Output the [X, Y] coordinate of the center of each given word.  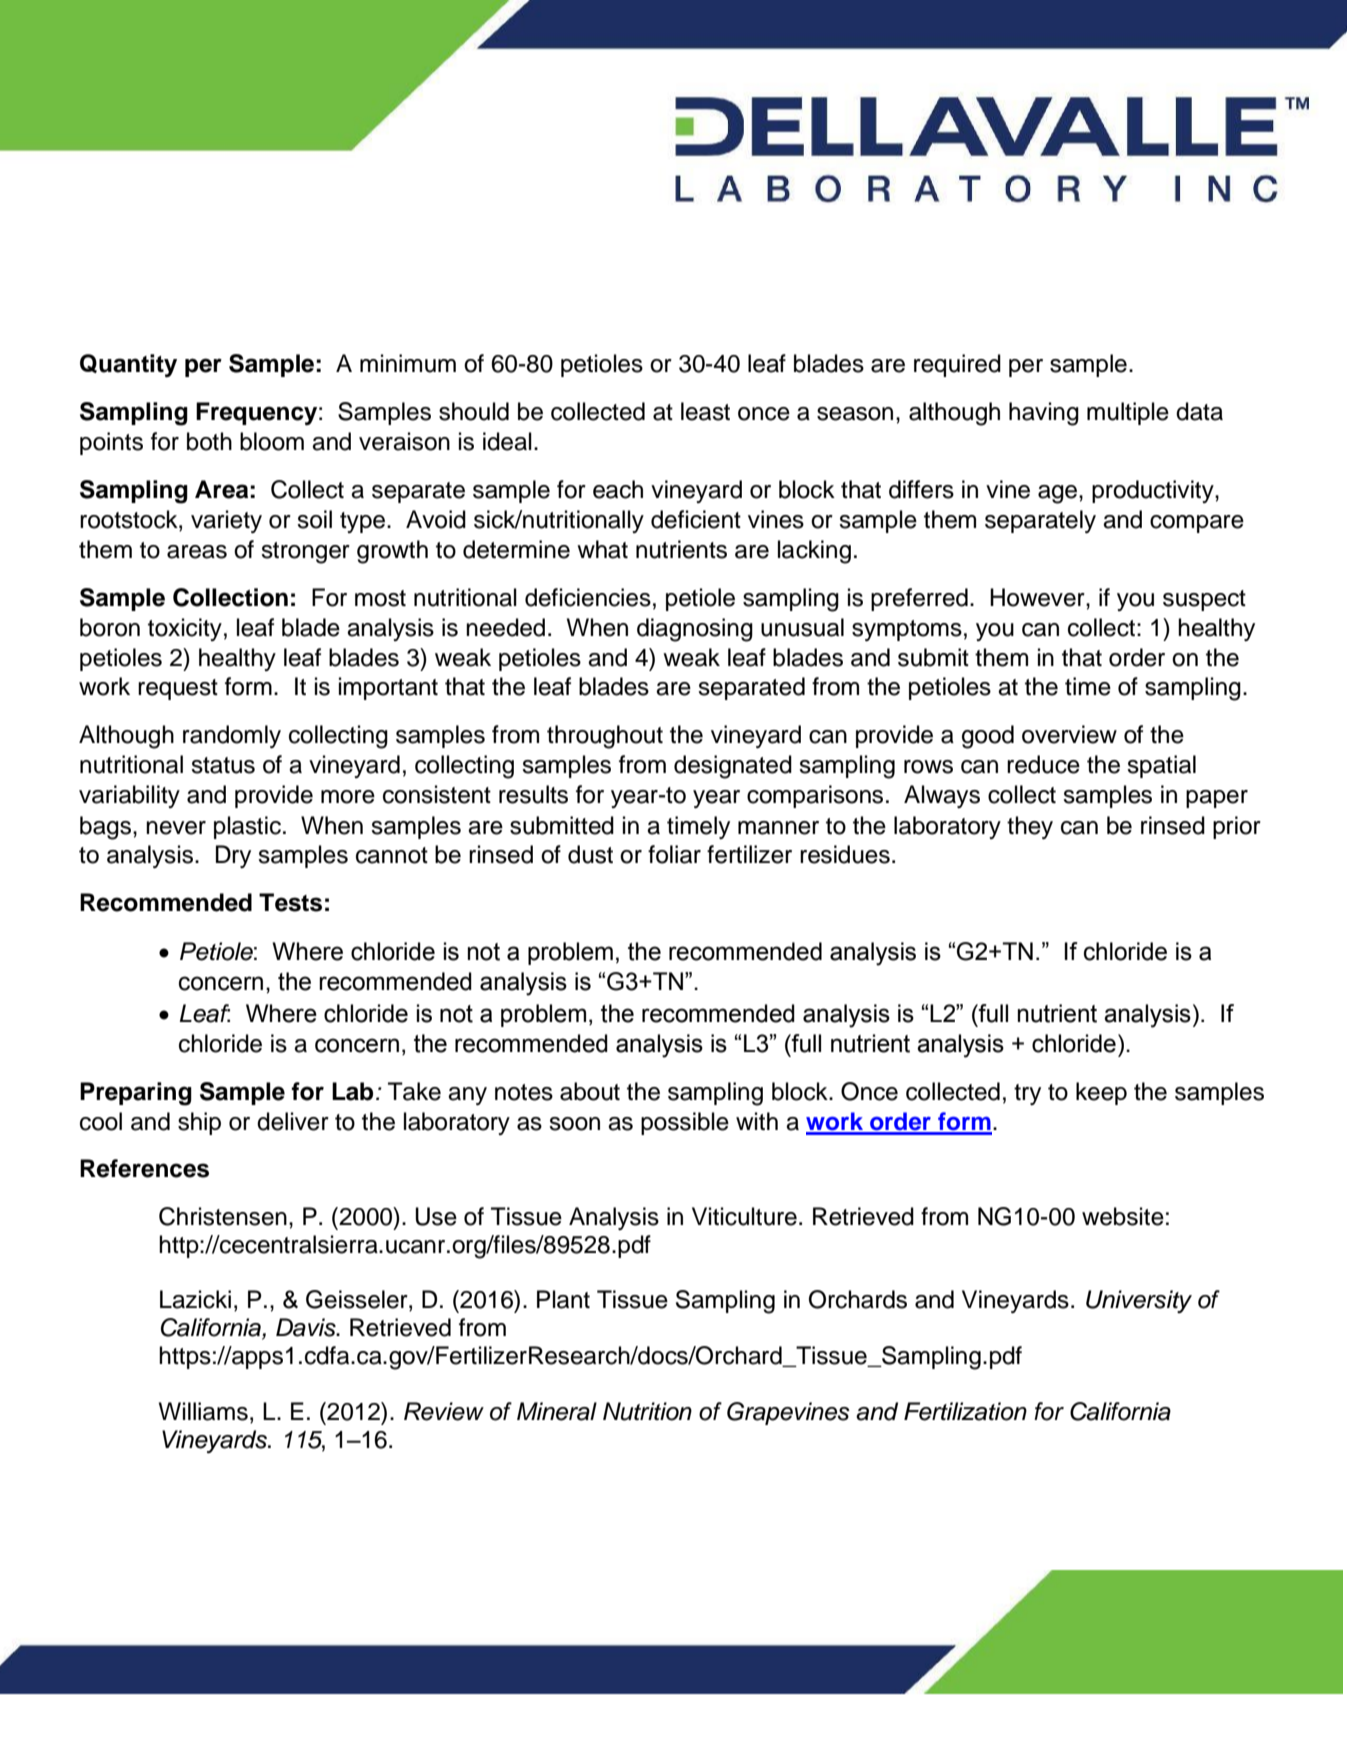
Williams [203, 1411]
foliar [674, 854]
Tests [290, 902]
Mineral [557, 1411]
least [705, 411]
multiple [1128, 413]
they [1030, 827]
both [209, 441]
